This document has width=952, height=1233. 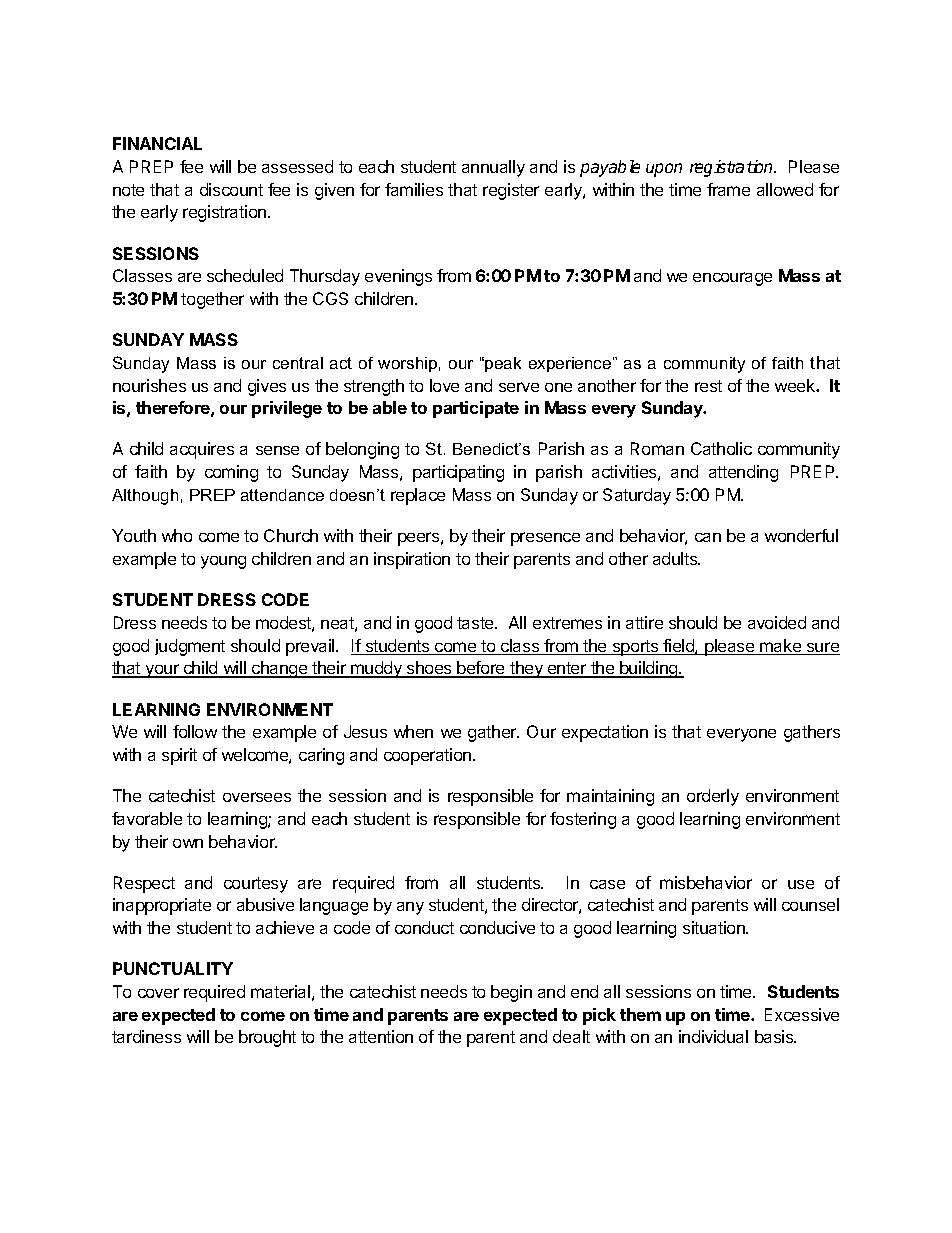 What do you see at coordinates (511, 993) in the document?
I see `begin` at bounding box center [511, 993].
